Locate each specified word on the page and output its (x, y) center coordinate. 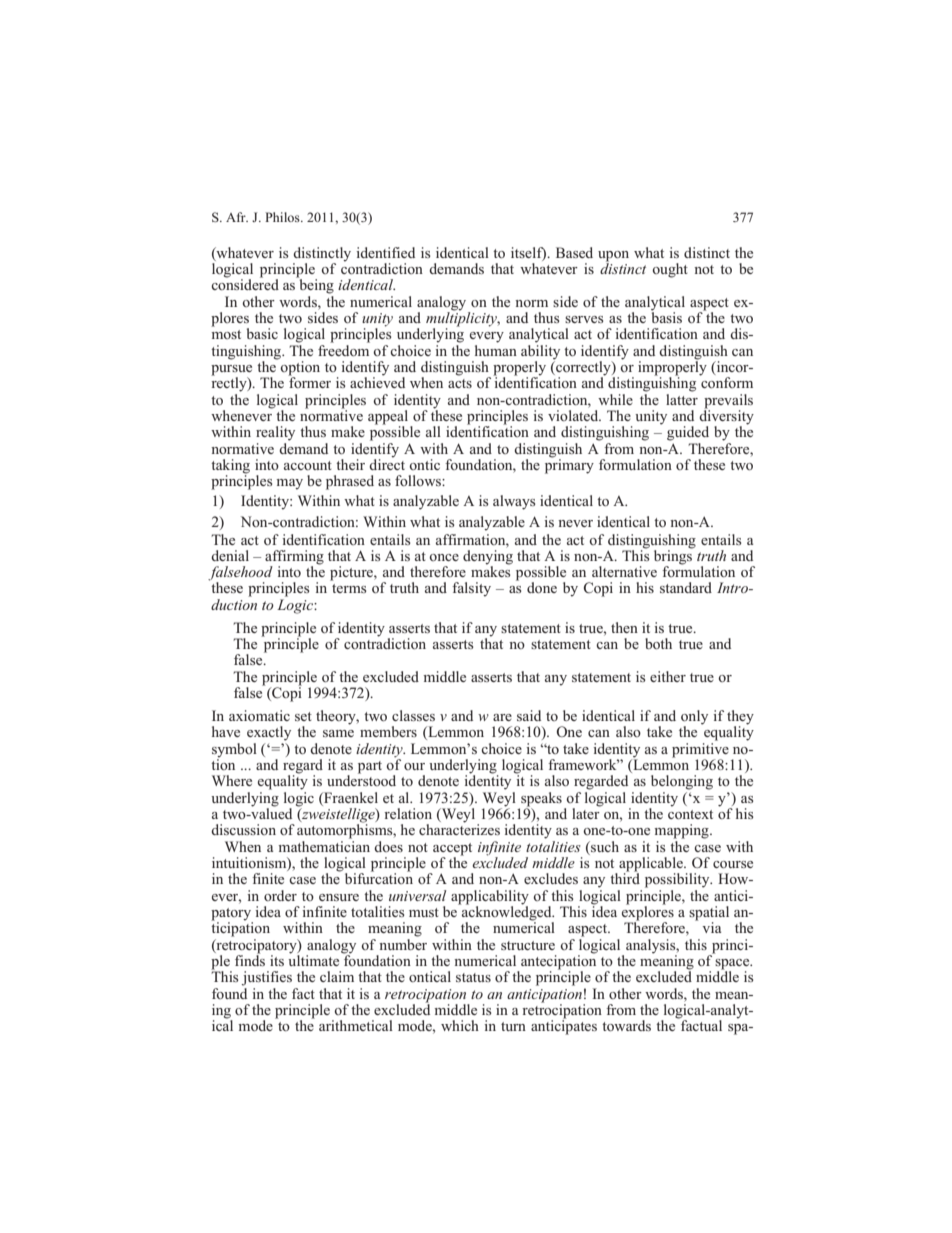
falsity (471, 589)
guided (688, 433)
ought (670, 270)
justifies (266, 978)
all (433, 431)
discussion (243, 829)
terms (349, 588)
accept (452, 849)
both (658, 643)
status (473, 977)
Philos (283, 217)
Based (574, 252)
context (690, 814)
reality (275, 433)
